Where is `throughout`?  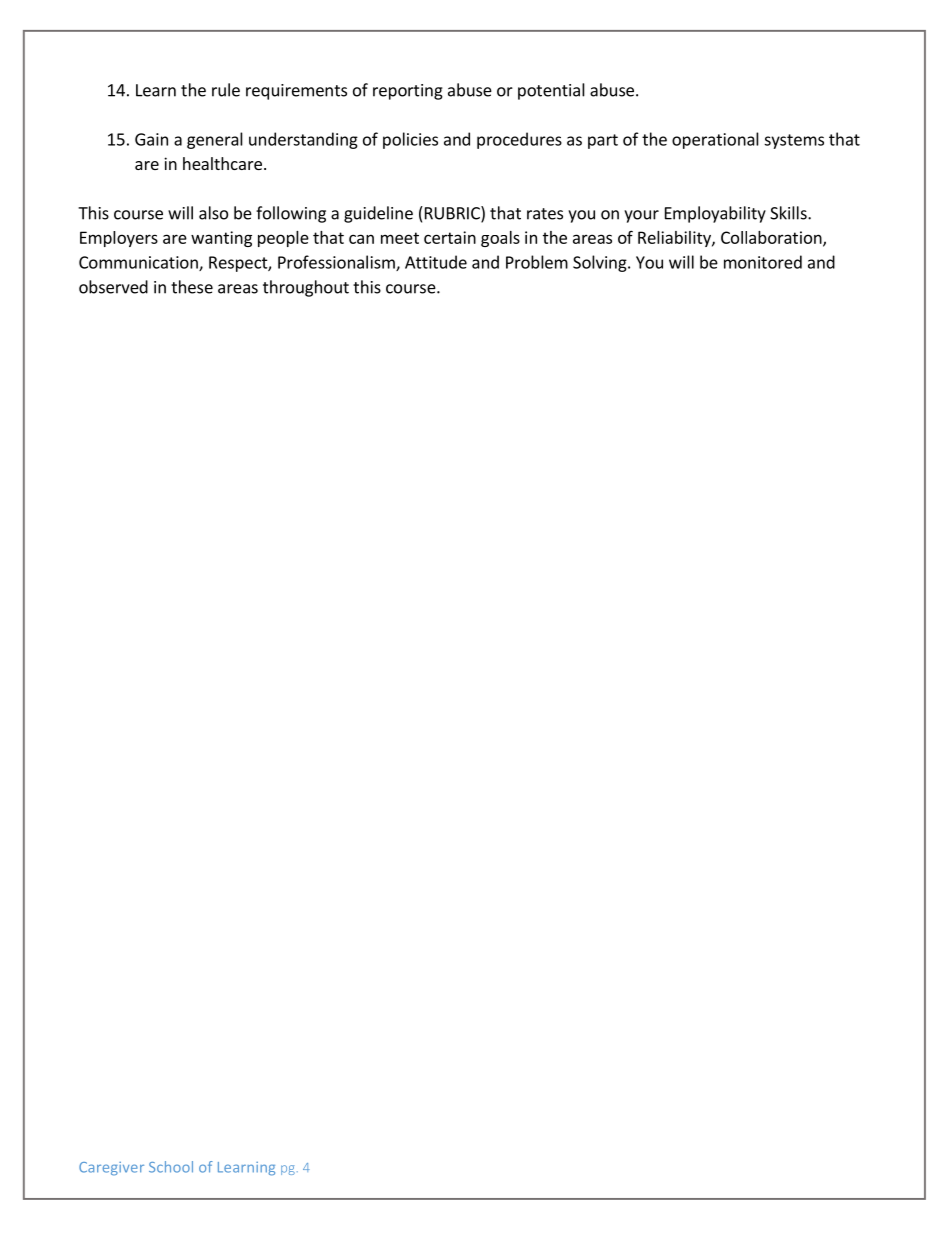 throughout is located at coordinates (306, 288).
